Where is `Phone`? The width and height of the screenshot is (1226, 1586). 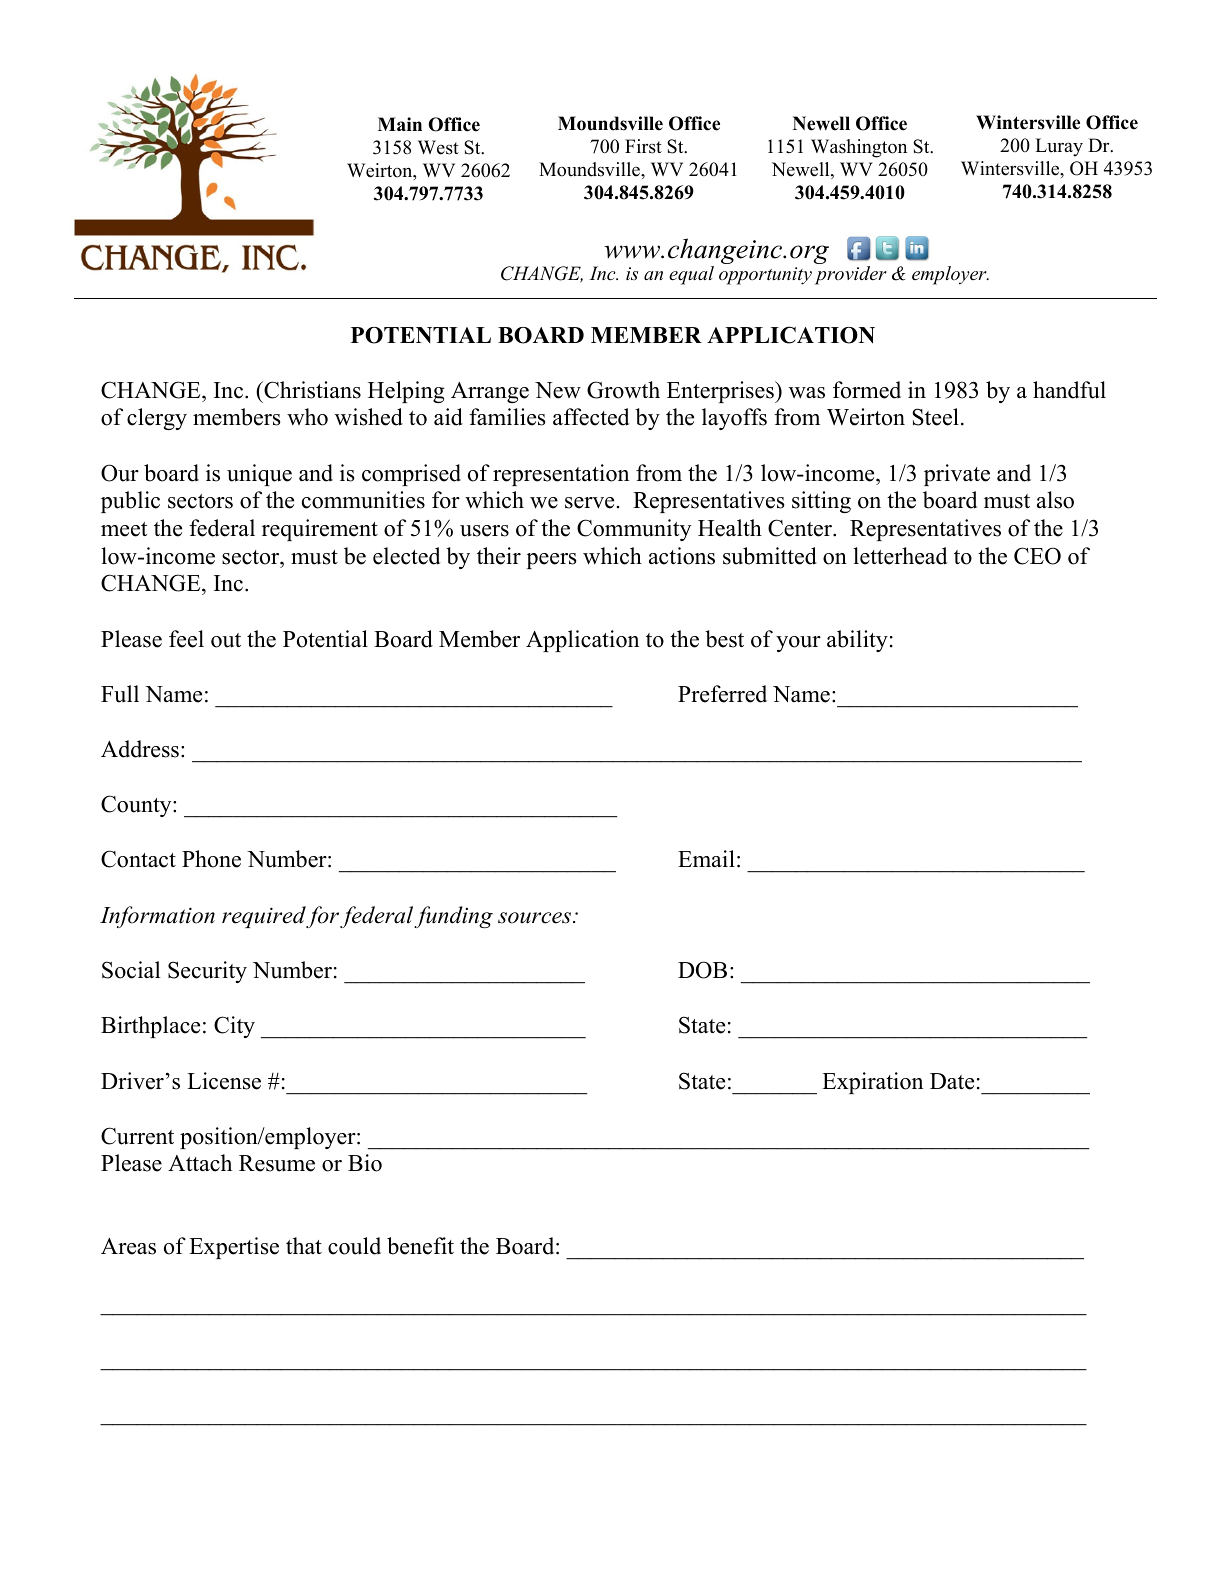
Phone is located at coordinates (211, 859).
